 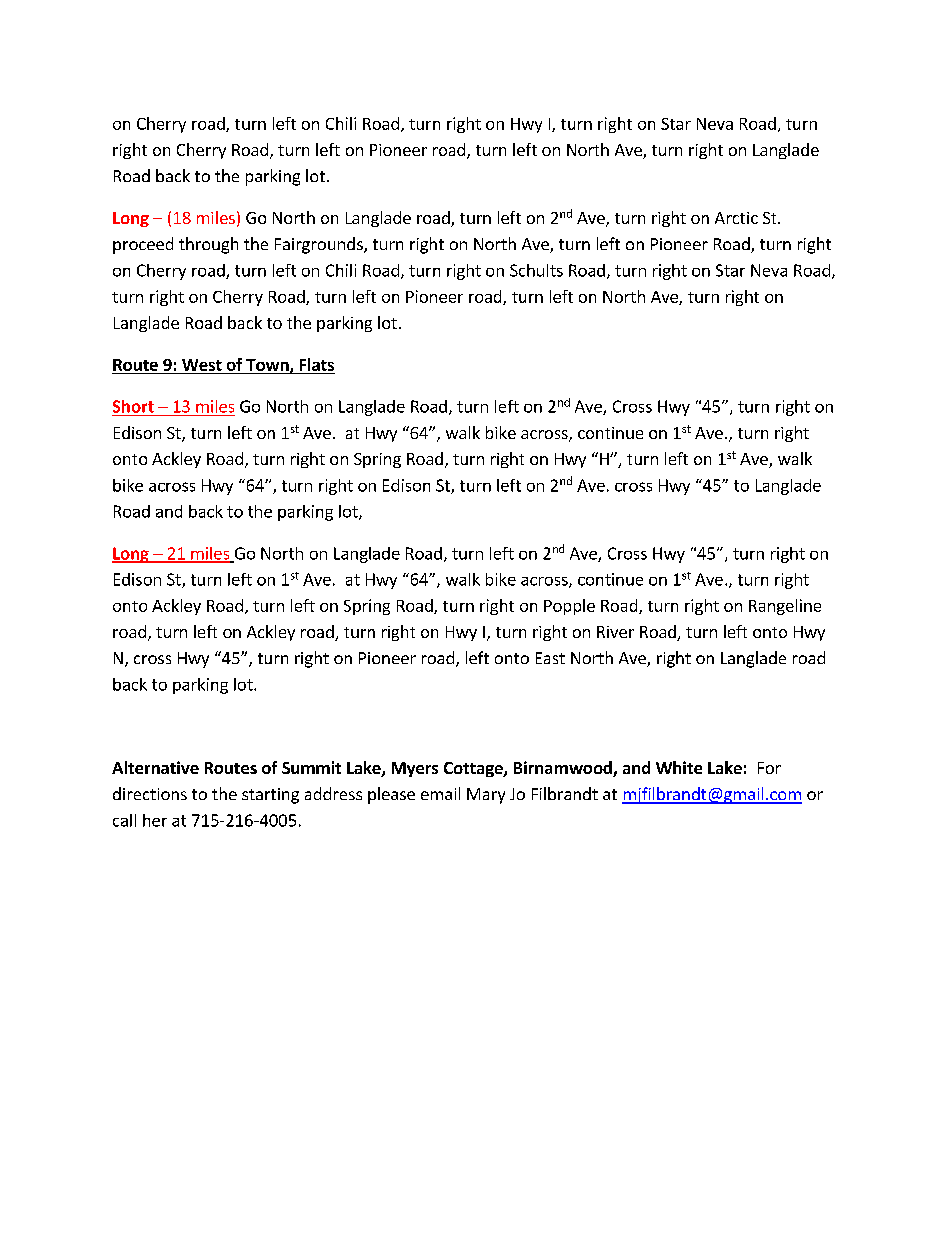 What do you see at coordinates (615, 632) in the screenshot?
I see `River` at bounding box center [615, 632].
